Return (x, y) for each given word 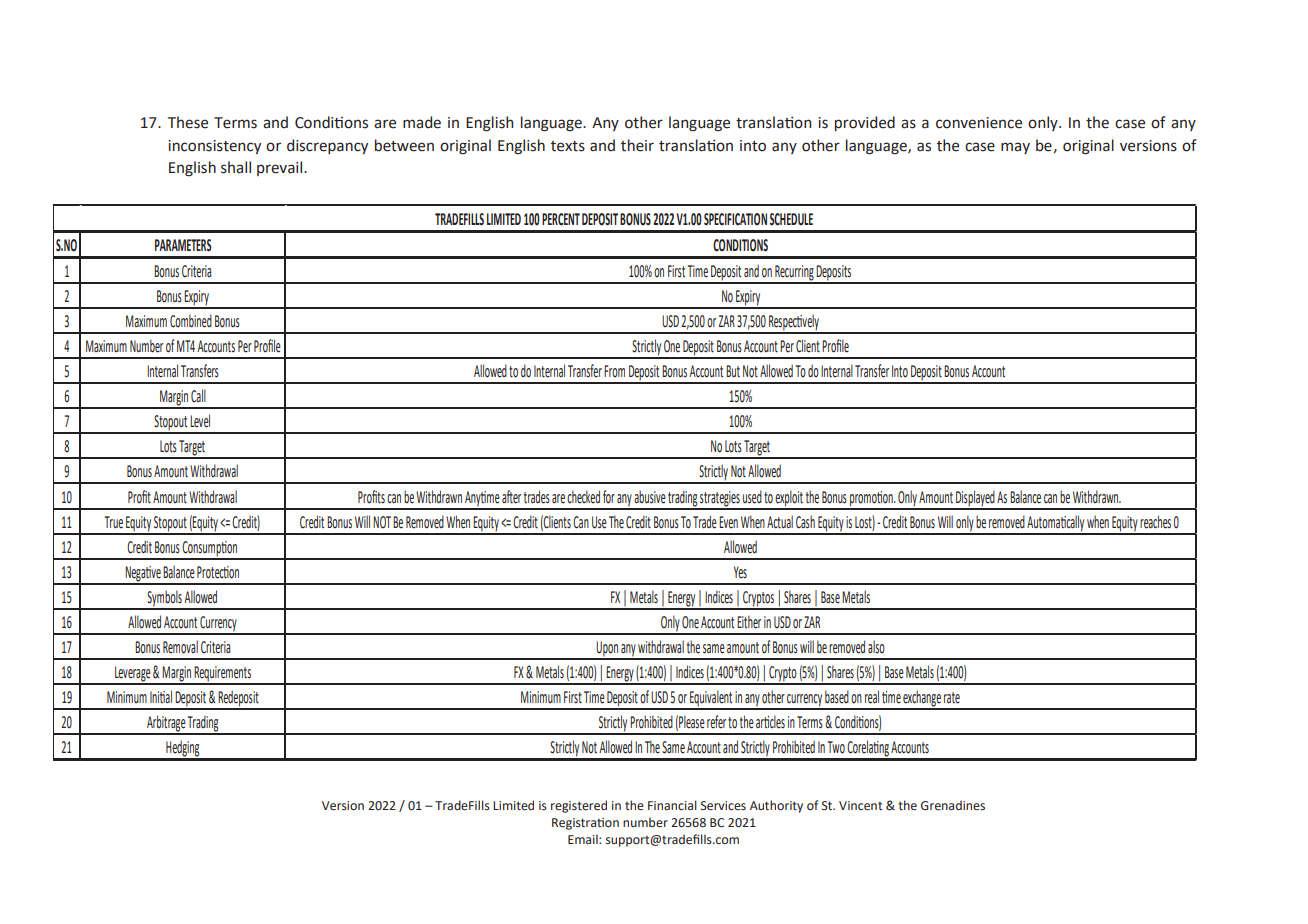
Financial (672, 805)
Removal (180, 647)
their (637, 145)
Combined (191, 321)
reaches (1155, 522)
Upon (607, 650)
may (1015, 148)
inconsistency (214, 147)
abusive (650, 497)
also (876, 646)
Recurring (794, 274)
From (614, 371)
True (113, 522)
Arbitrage (166, 724)
